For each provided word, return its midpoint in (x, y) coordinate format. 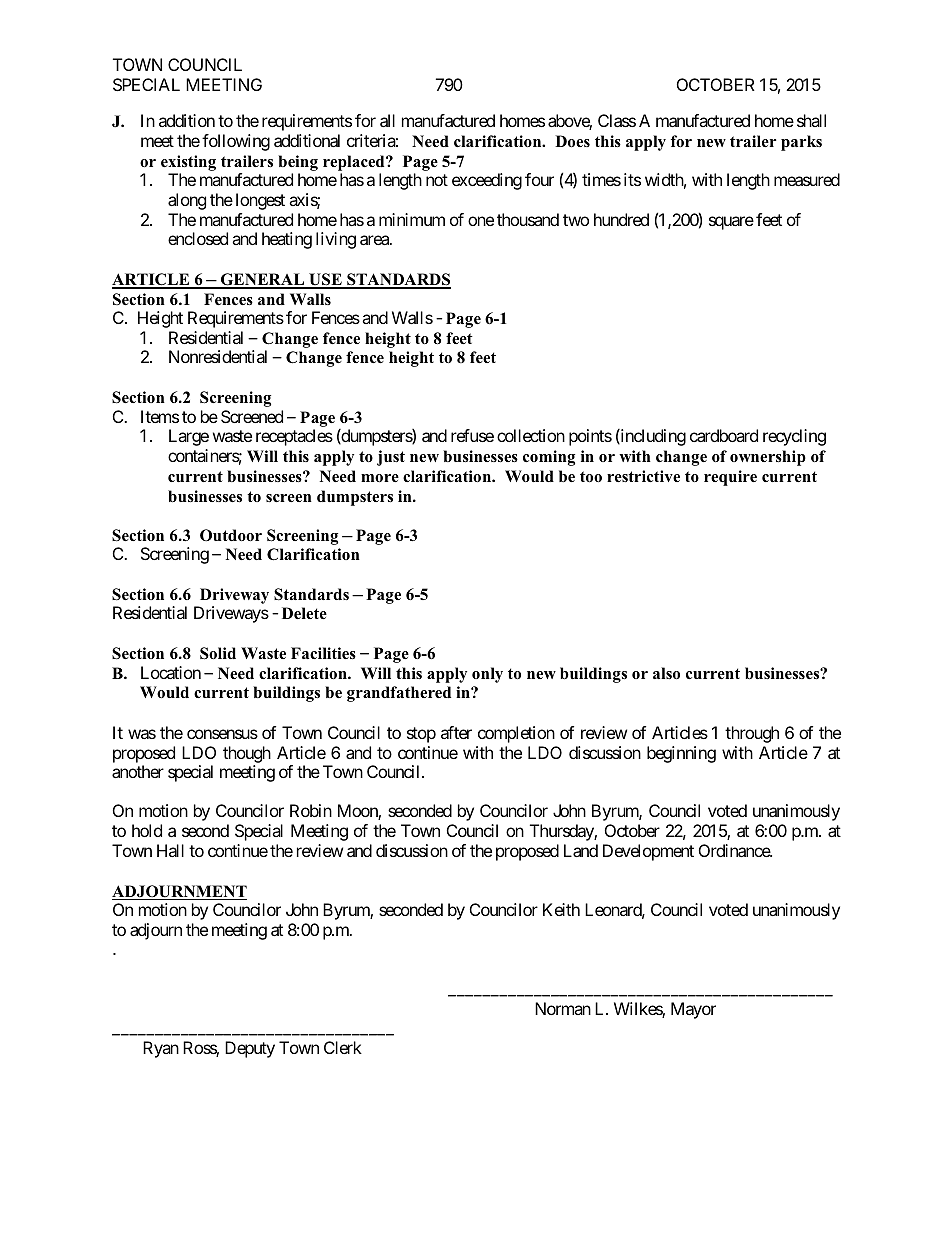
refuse (472, 435)
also (666, 673)
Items (160, 416)
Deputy (250, 1049)
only (487, 675)
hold (147, 830)
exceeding (487, 181)
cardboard (724, 435)
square (731, 223)
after (456, 732)
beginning (681, 754)
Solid (218, 653)
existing (188, 163)
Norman (563, 1008)
